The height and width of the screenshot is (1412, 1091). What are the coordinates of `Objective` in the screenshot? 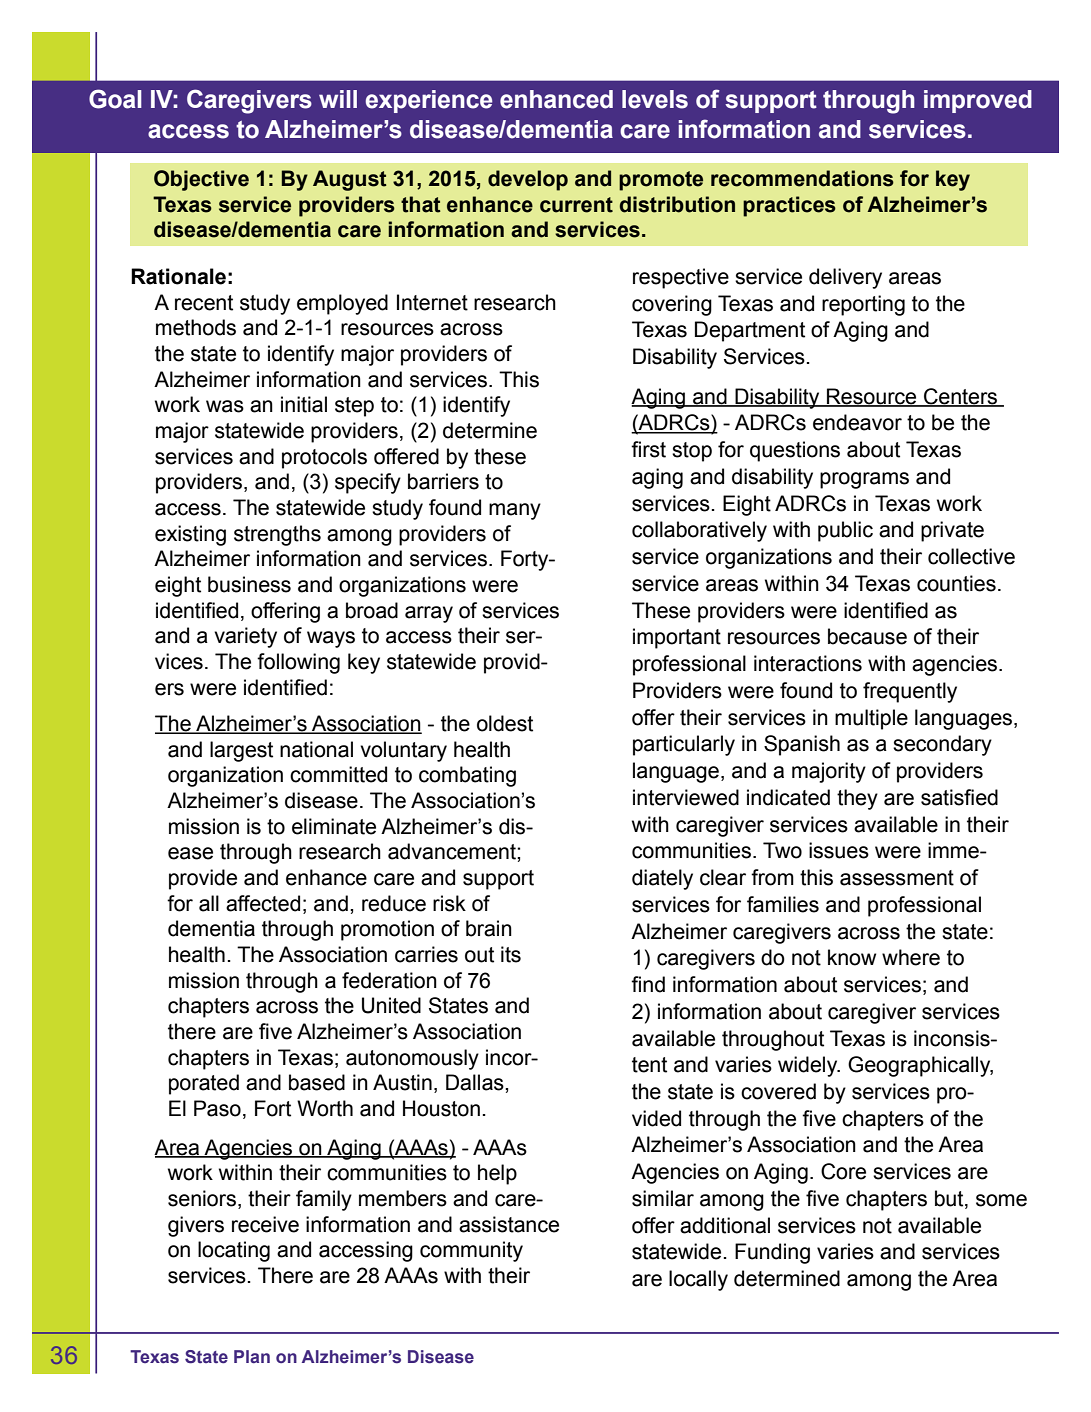 It's located at (201, 180).
